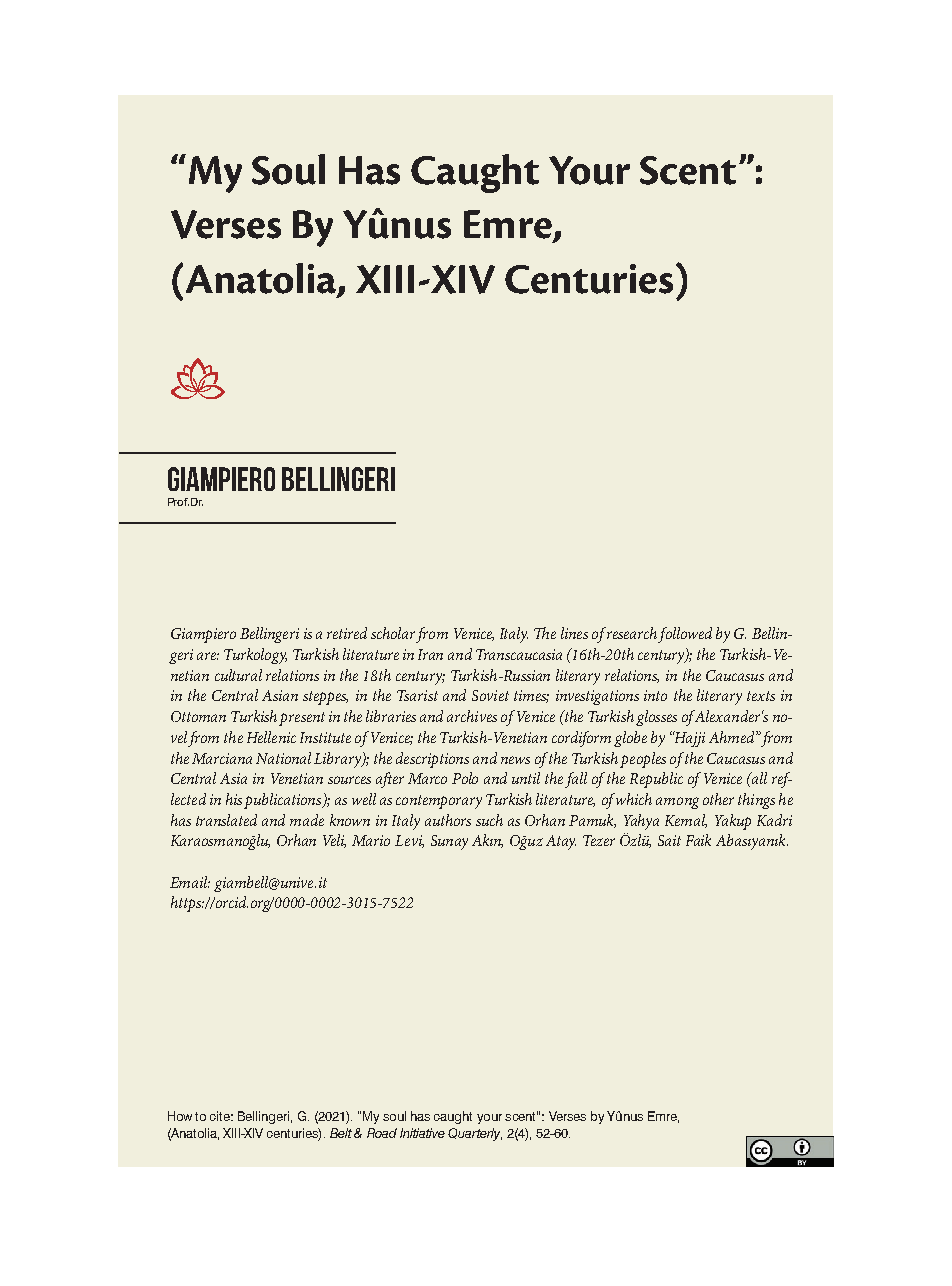  Describe the element at coordinates (685, 635) in the image. I see `followed` at that location.
